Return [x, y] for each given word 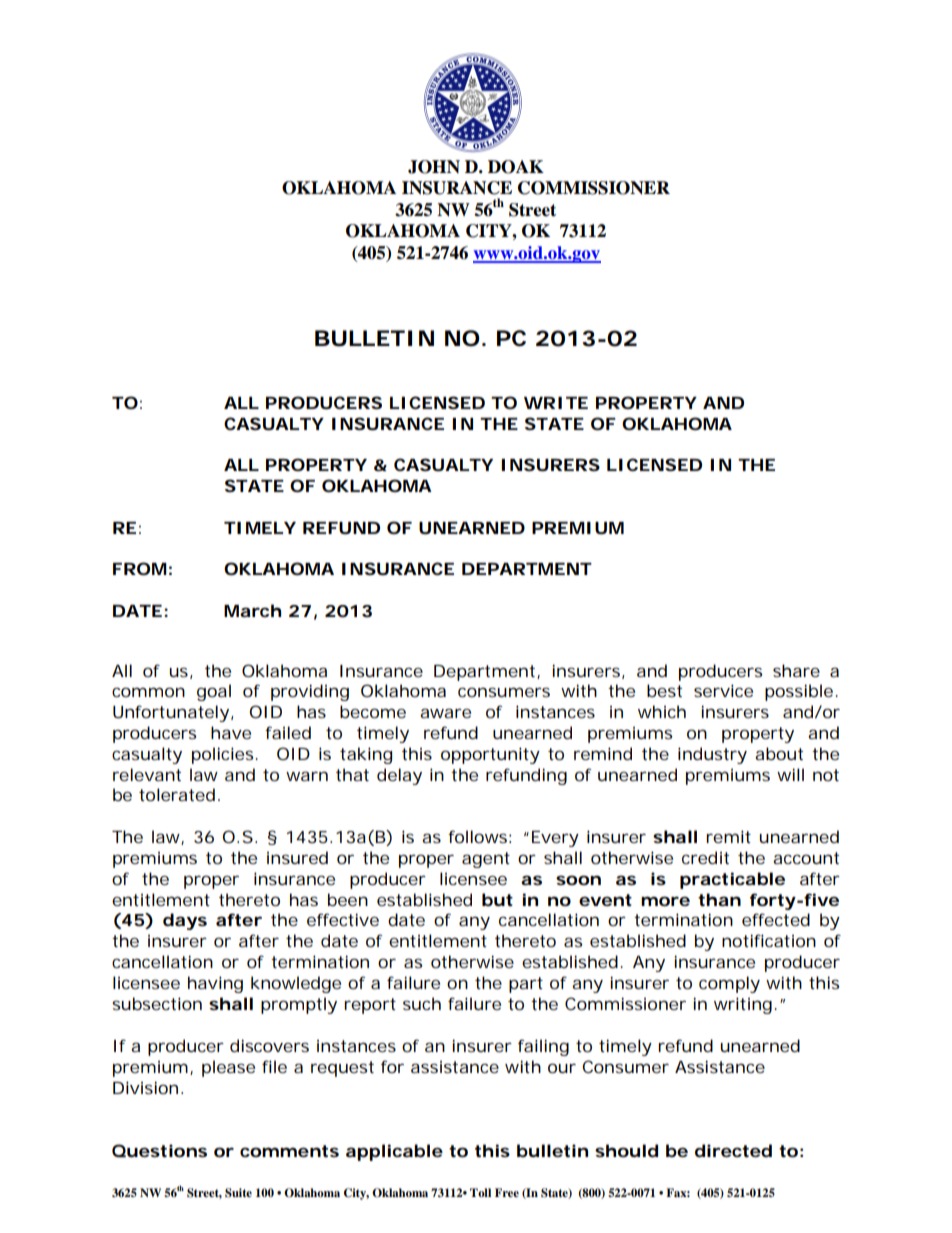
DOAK [516, 167]
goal [214, 692]
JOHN [434, 167]
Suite [238, 1193]
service [723, 690]
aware [445, 713]
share [796, 670]
